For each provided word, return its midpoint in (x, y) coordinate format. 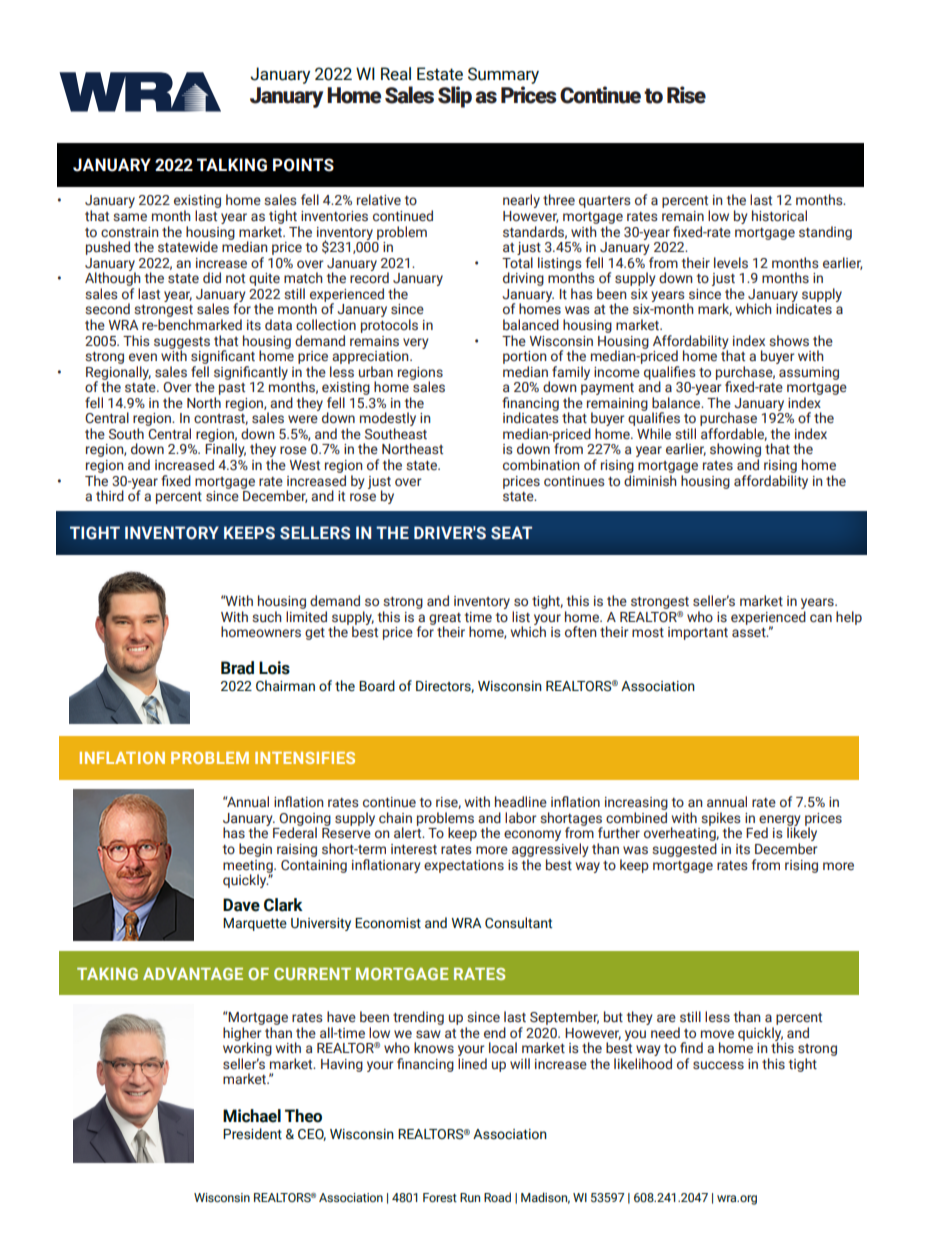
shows (789, 341)
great (445, 620)
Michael (252, 1116)
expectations (464, 866)
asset (750, 633)
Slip (455, 97)
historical (779, 216)
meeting (249, 867)
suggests (182, 344)
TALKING (232, 165)
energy (780, 821)
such (267, 617)
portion (525, 357)
